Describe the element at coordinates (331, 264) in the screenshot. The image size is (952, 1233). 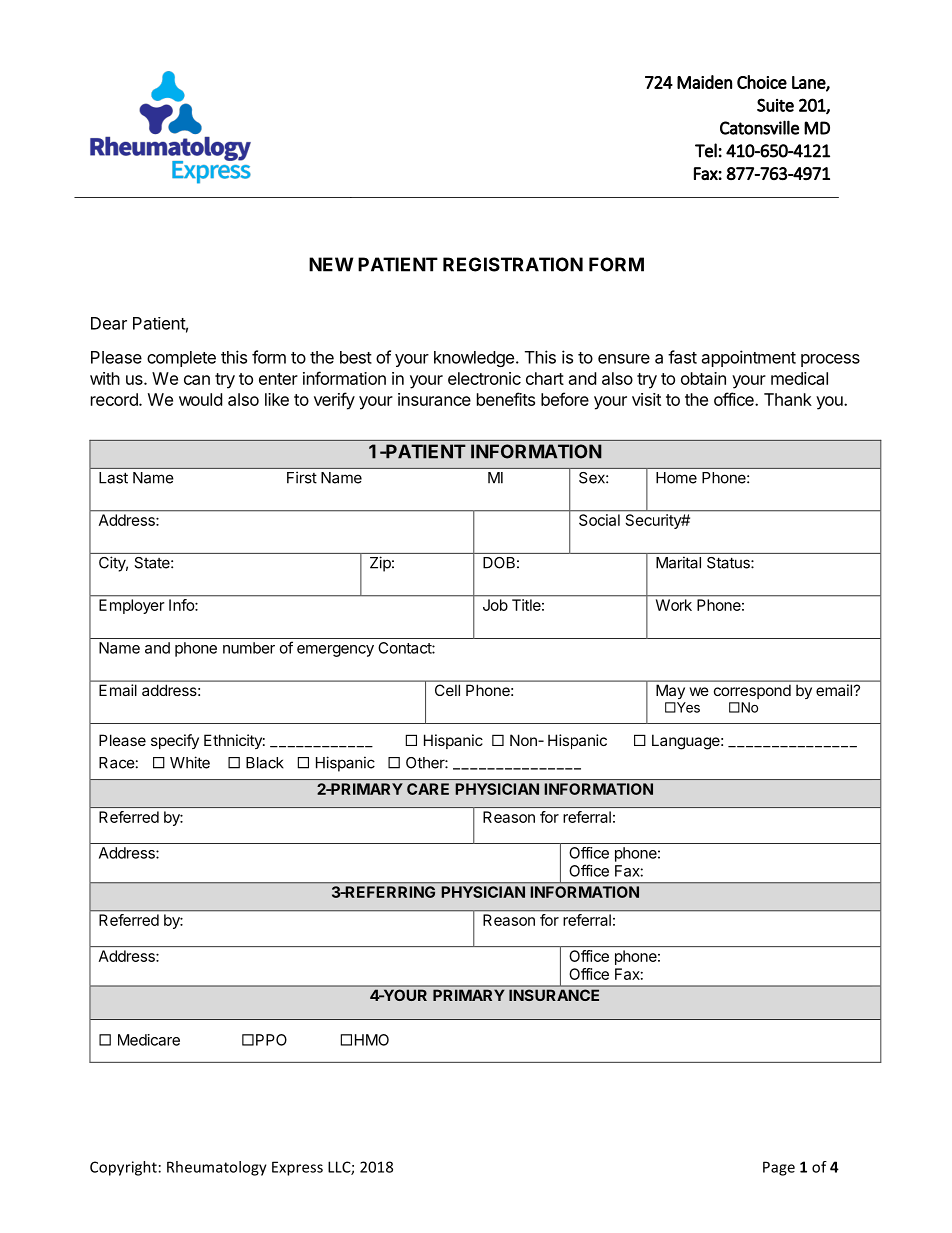
I see `NEW` at that location.
